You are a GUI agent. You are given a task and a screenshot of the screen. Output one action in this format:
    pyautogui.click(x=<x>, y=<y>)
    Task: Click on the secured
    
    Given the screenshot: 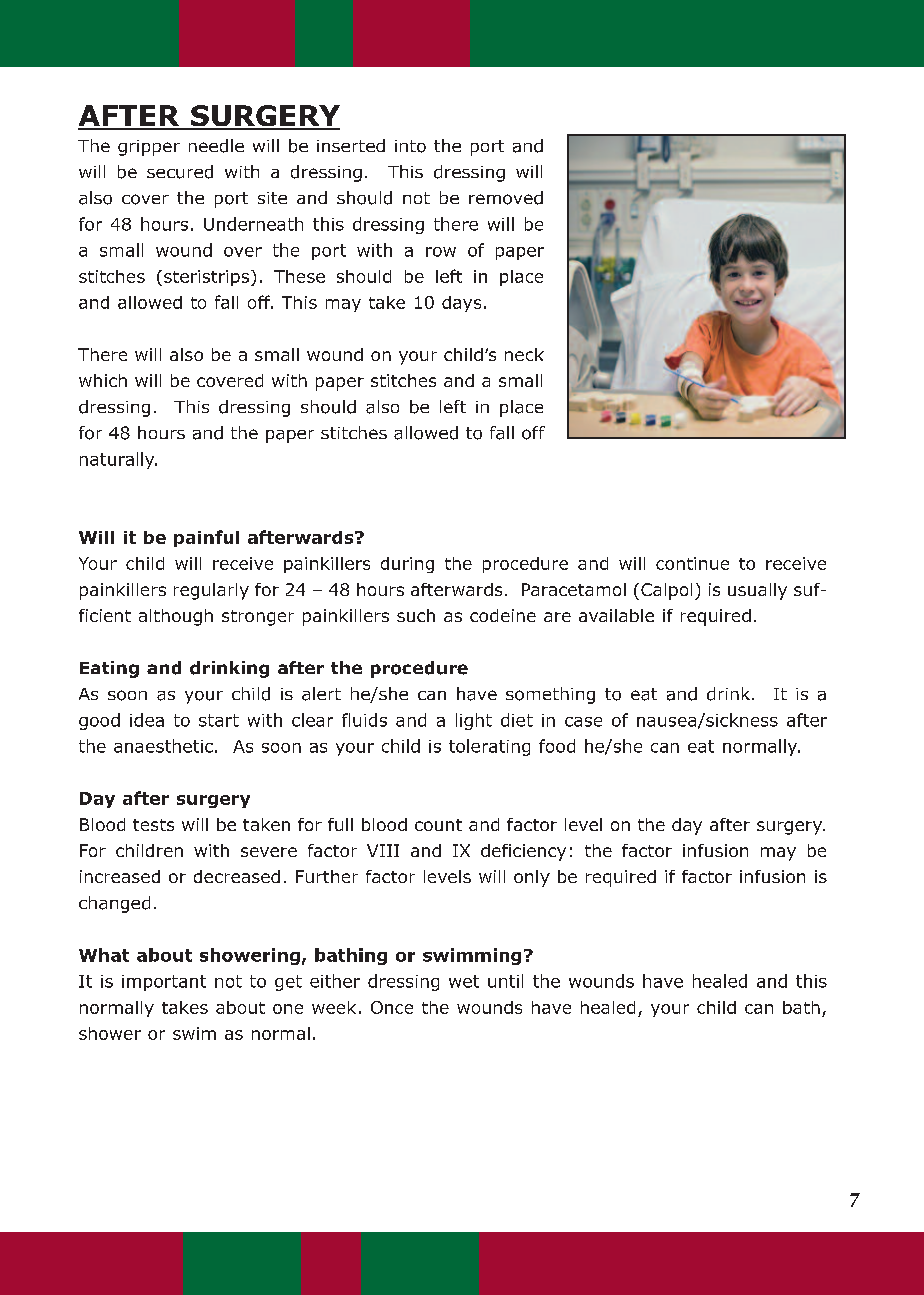 What is the action you would take?
    pyautogui.click(x=180, y=172)
